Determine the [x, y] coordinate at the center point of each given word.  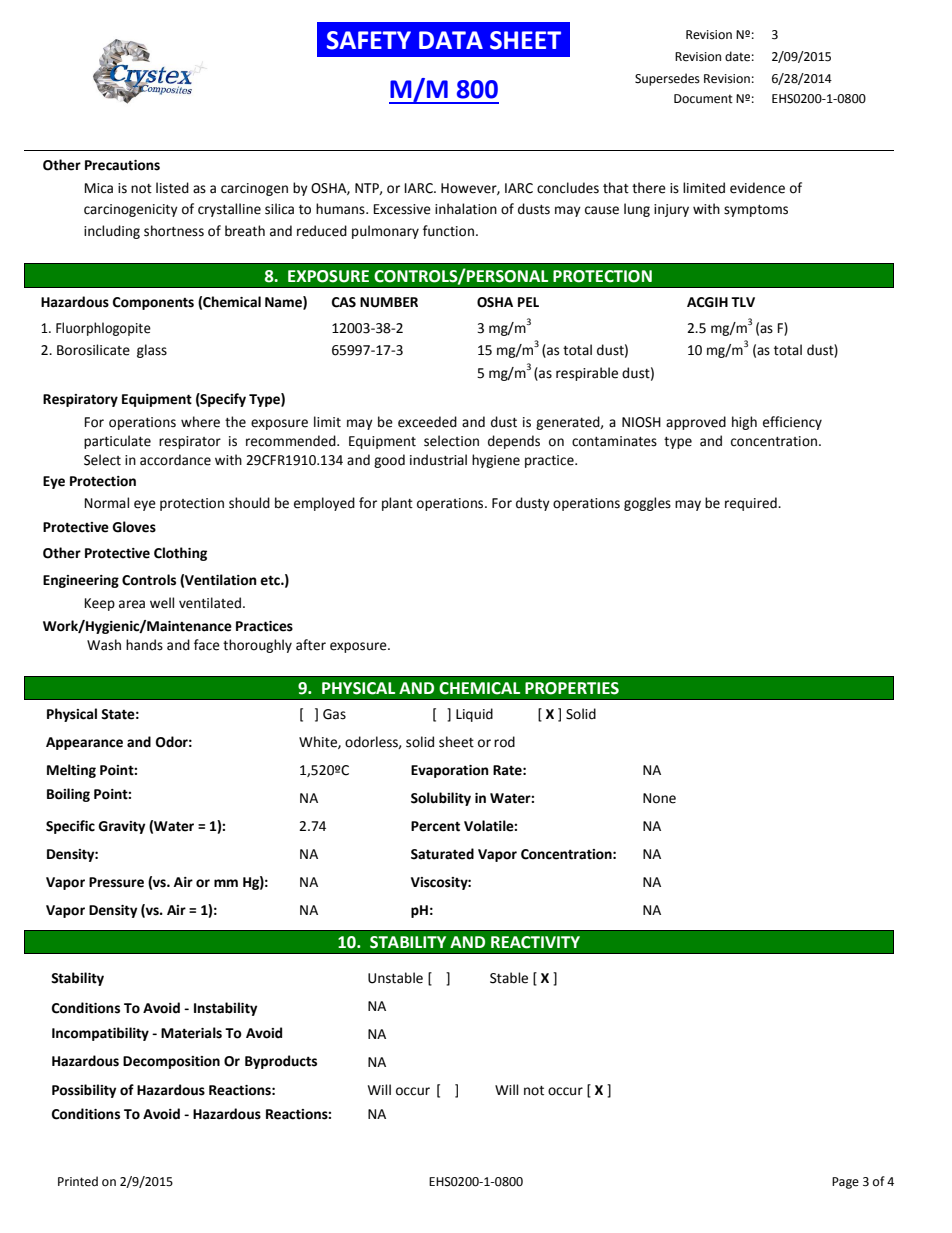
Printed [78, 1181]
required [752, 504]
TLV [743, 302]
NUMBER [389, 302]
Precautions [122, 165]
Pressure [116, 882]
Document [703, 99]
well [162, 603]
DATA [451, 40]
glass [152, 351]
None [659, 798]
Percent [435, 826]
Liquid [474, 715]
